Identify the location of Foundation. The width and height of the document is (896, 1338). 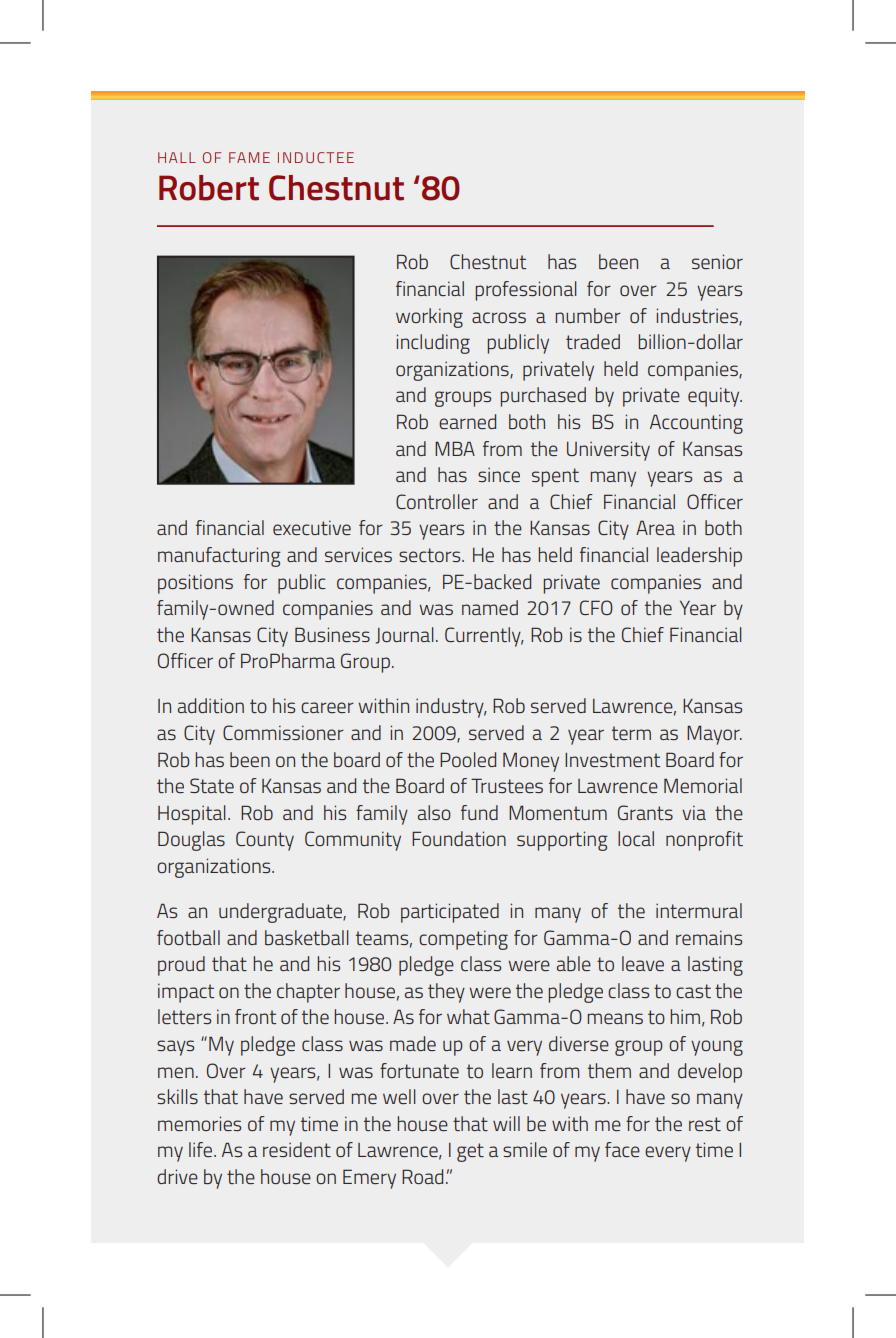
(459, 838).
